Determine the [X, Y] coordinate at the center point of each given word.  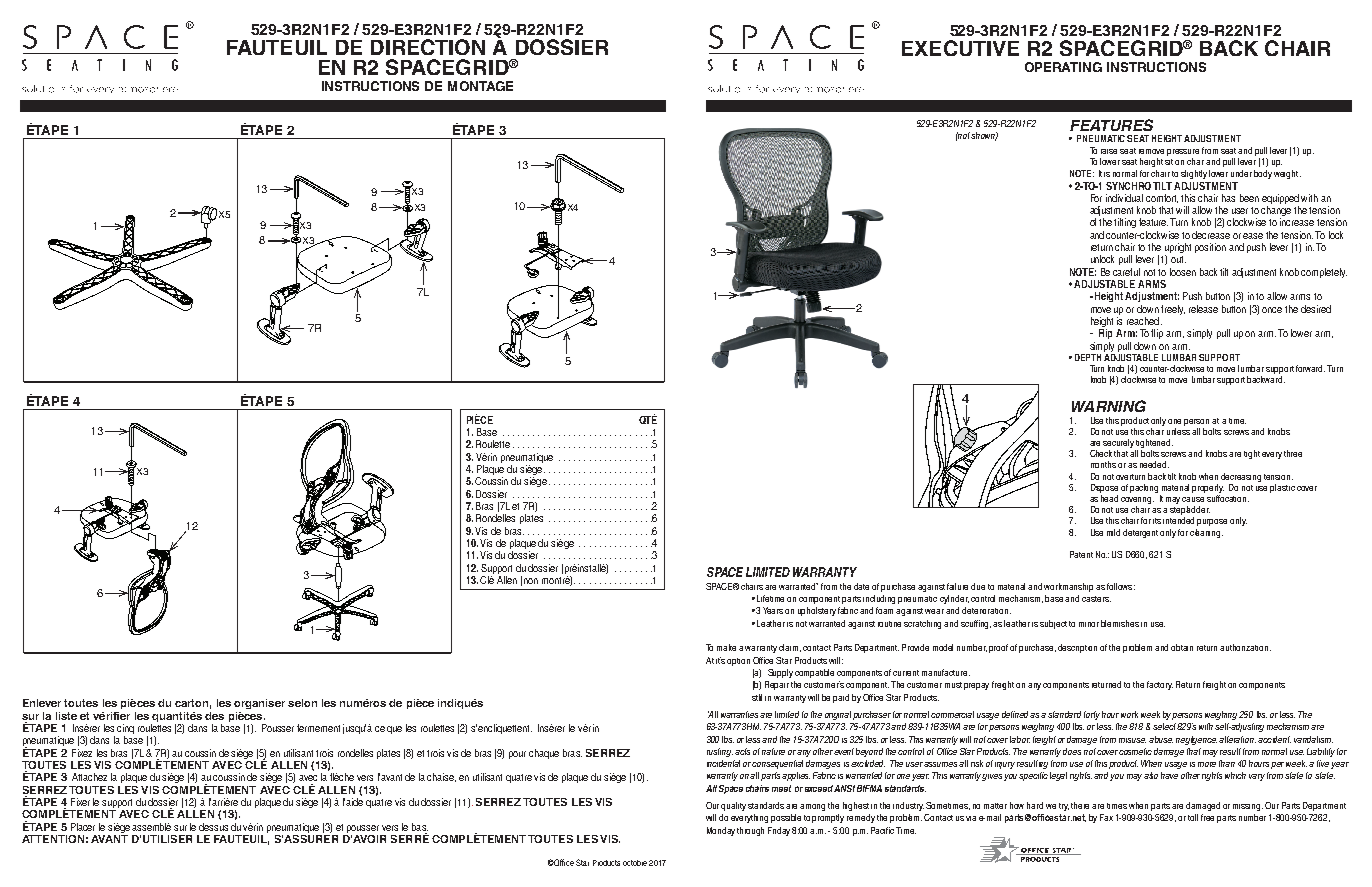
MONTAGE [480, 86]
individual [1124, 198]
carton [193, 704]
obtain [1182, 647]
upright [1178, 249]
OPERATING [1063, 67]
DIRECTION [428, 47]
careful [1126, 272]
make [726, 647]
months [1103, 464]
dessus [213, 827]
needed [1154, 464]
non [531, 581]
